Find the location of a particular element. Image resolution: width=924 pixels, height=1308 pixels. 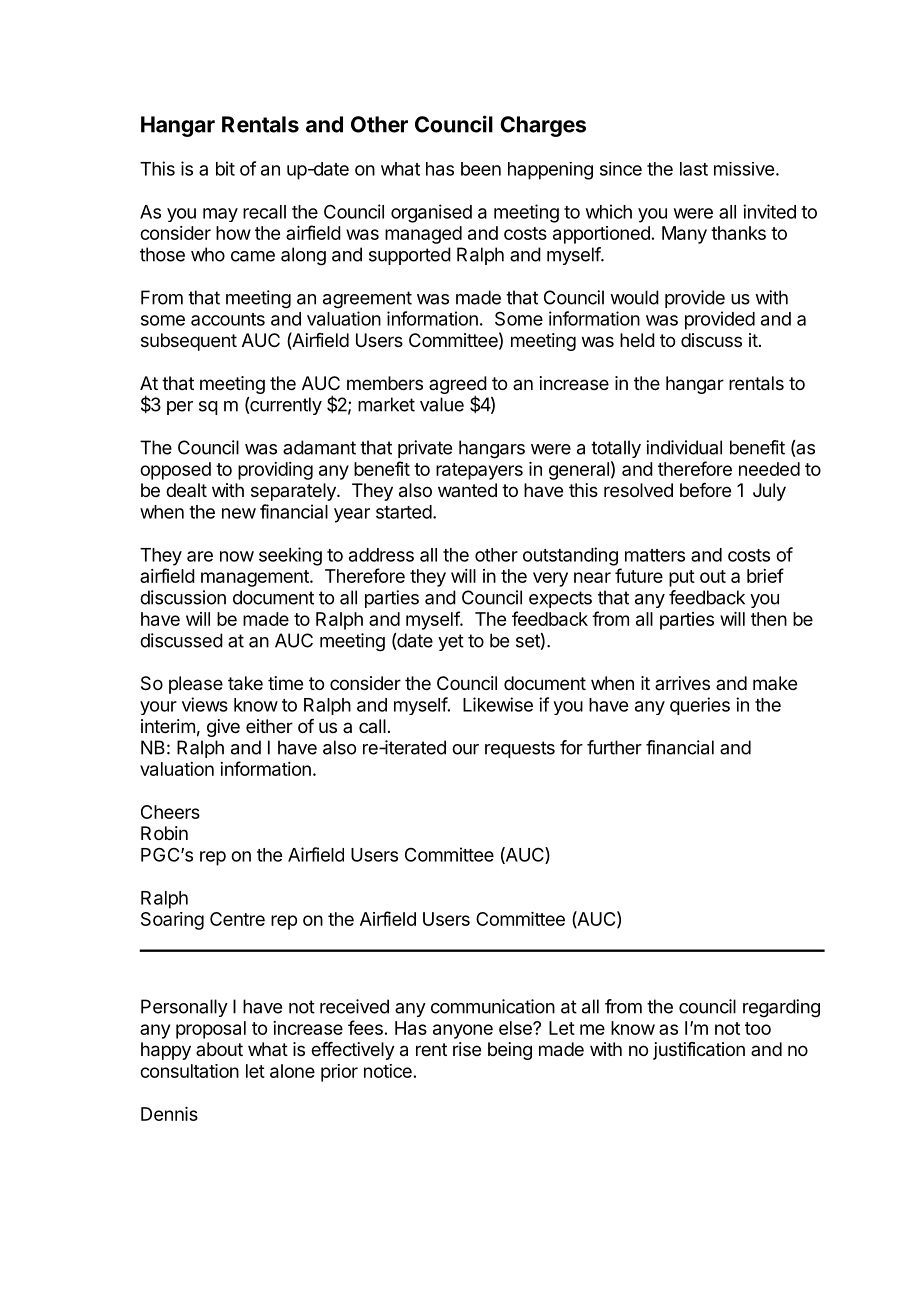

put is located at coordinates (682, 578).
